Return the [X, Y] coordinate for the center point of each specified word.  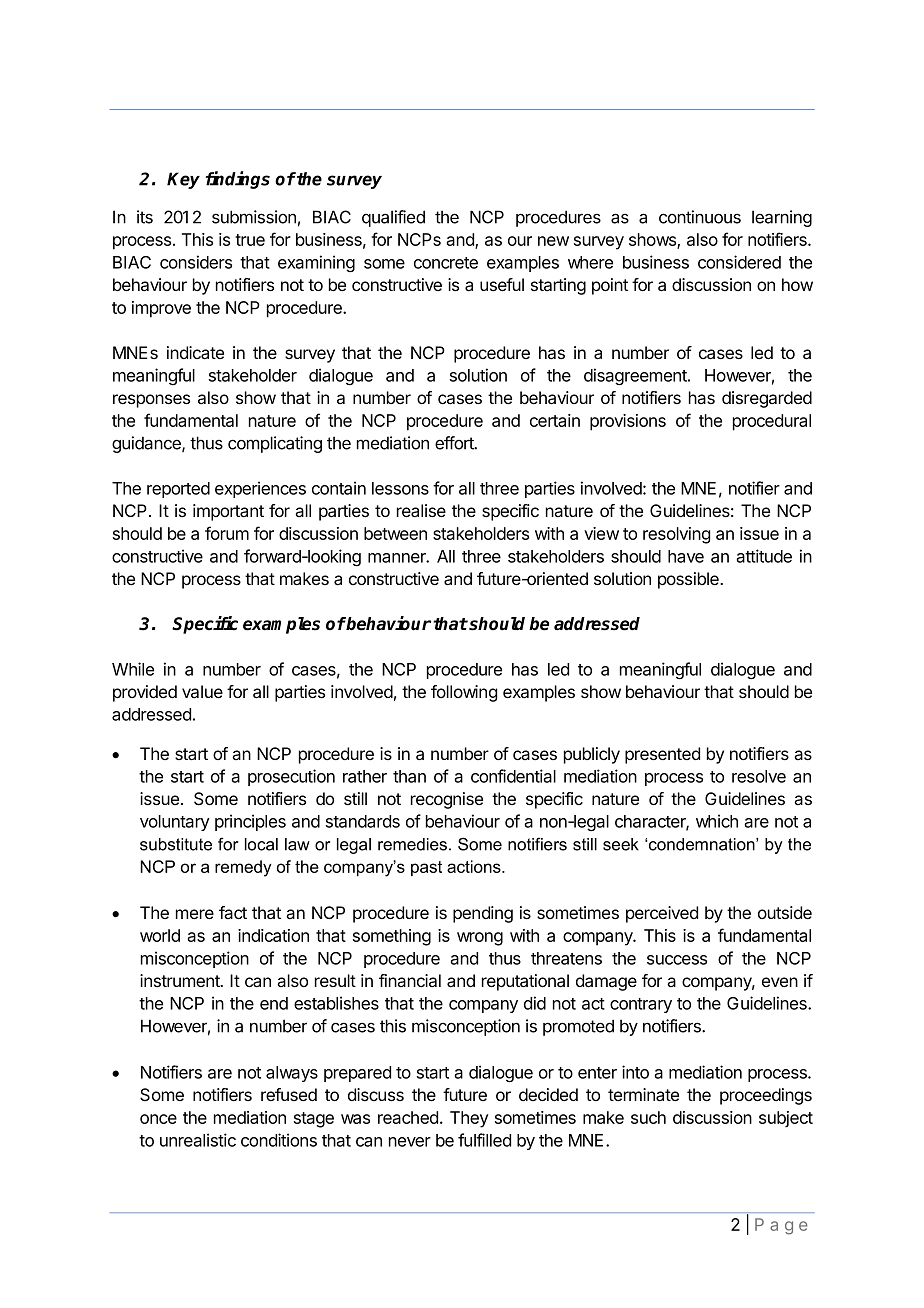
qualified [393, 218]
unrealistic [198, 1140]
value [202, 692]
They [469, 1119]
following [464, 693]
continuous [700, 217]
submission [254, 217]
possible [689, 580]
